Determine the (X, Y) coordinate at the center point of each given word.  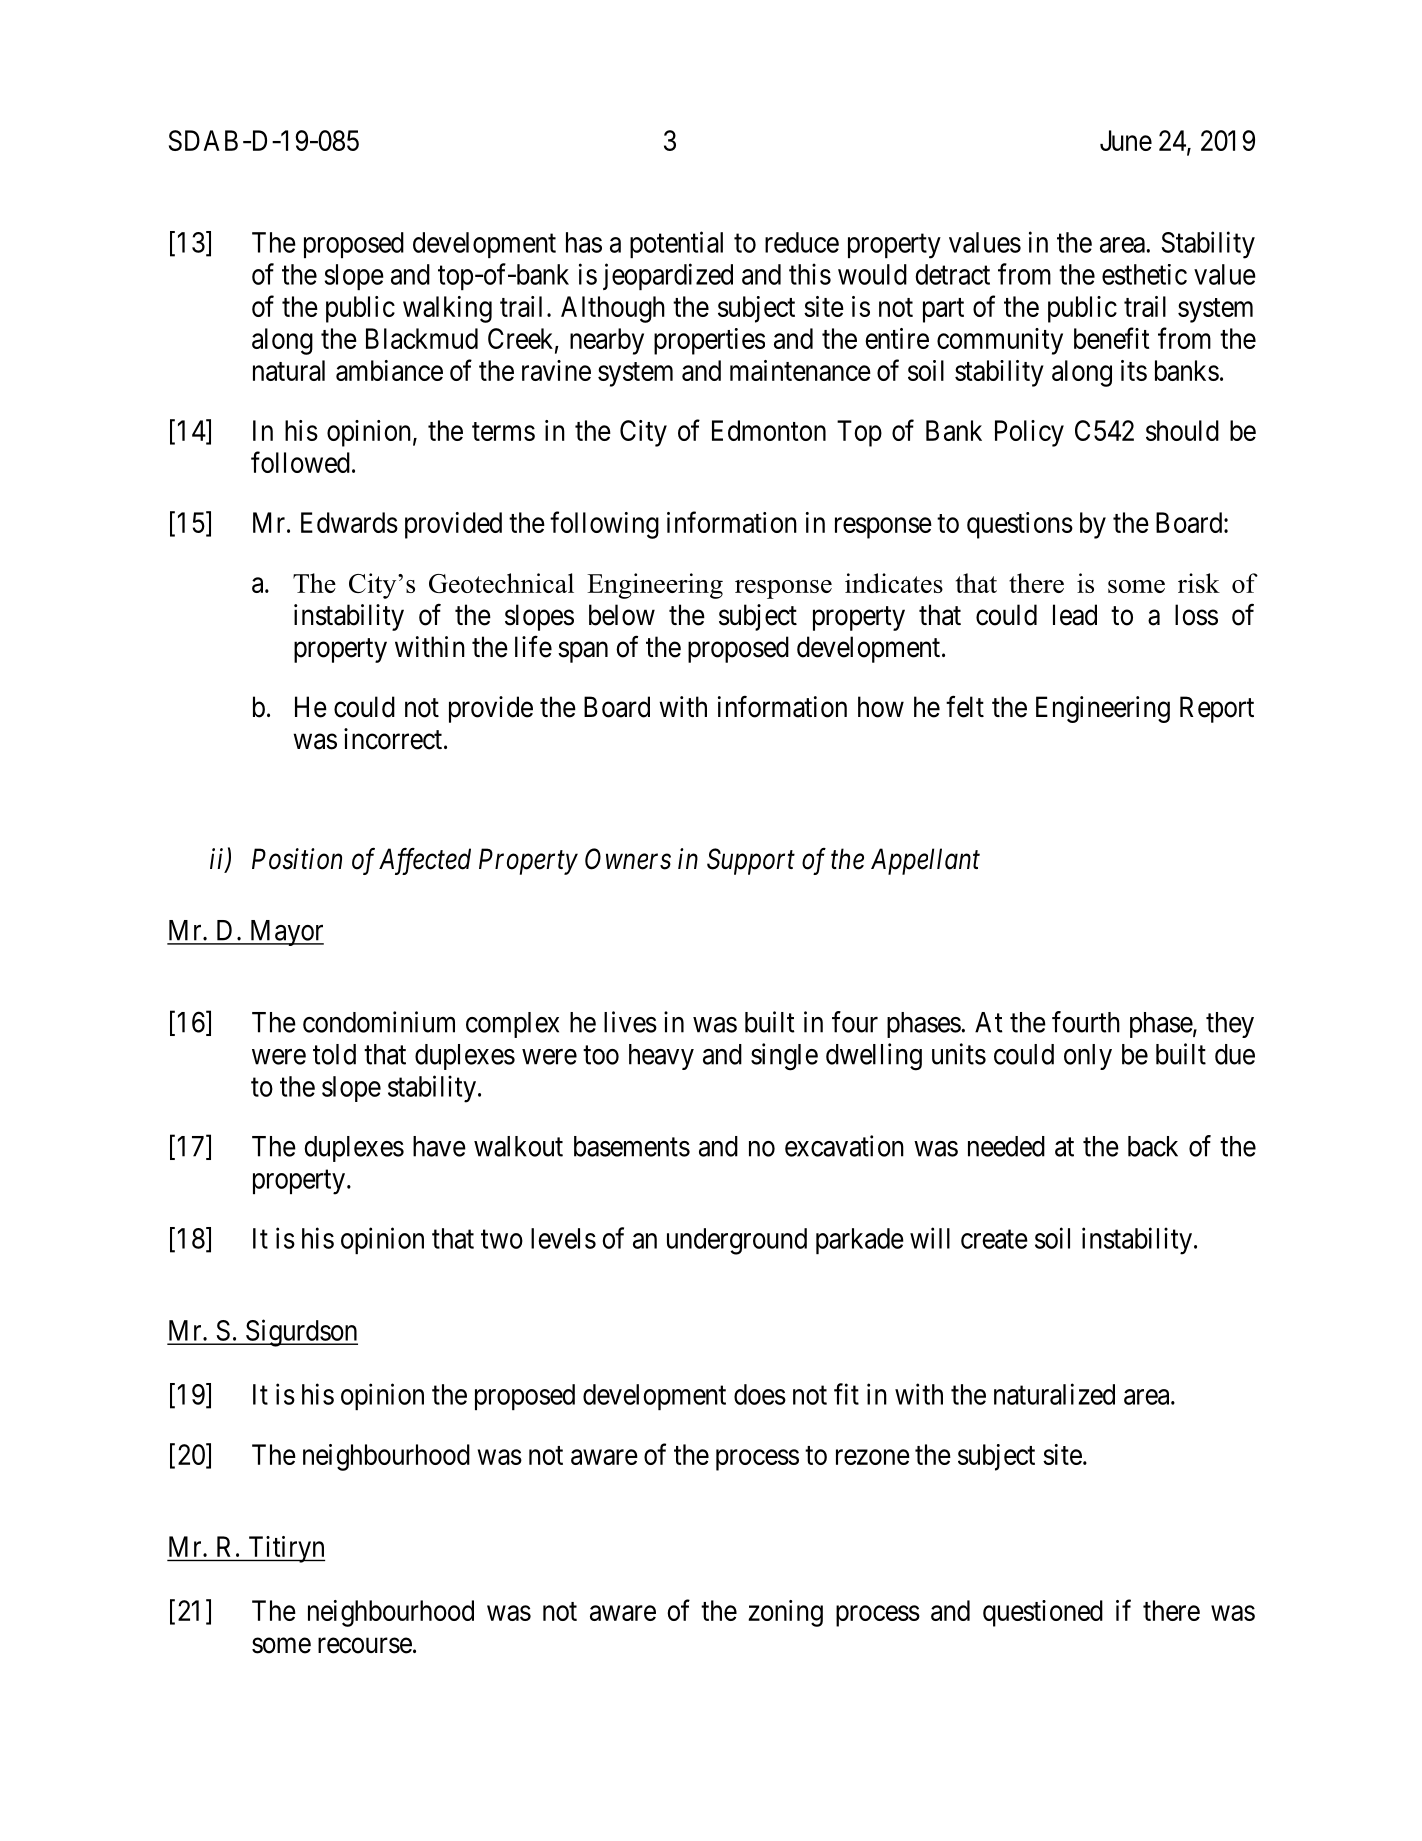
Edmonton (769, 430)
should (1182, 430)
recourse (365, 1646)
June (1126, 140)
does (760, 1394)
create (994, 1239)
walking (447, 309)
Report (1217, 709)
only (1088, 1057)
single (784, 1057)
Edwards (349, 522)
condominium (379, 1022)
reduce (802, 242)
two (502, 1239)
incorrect (393, 739)
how (881, 707)
